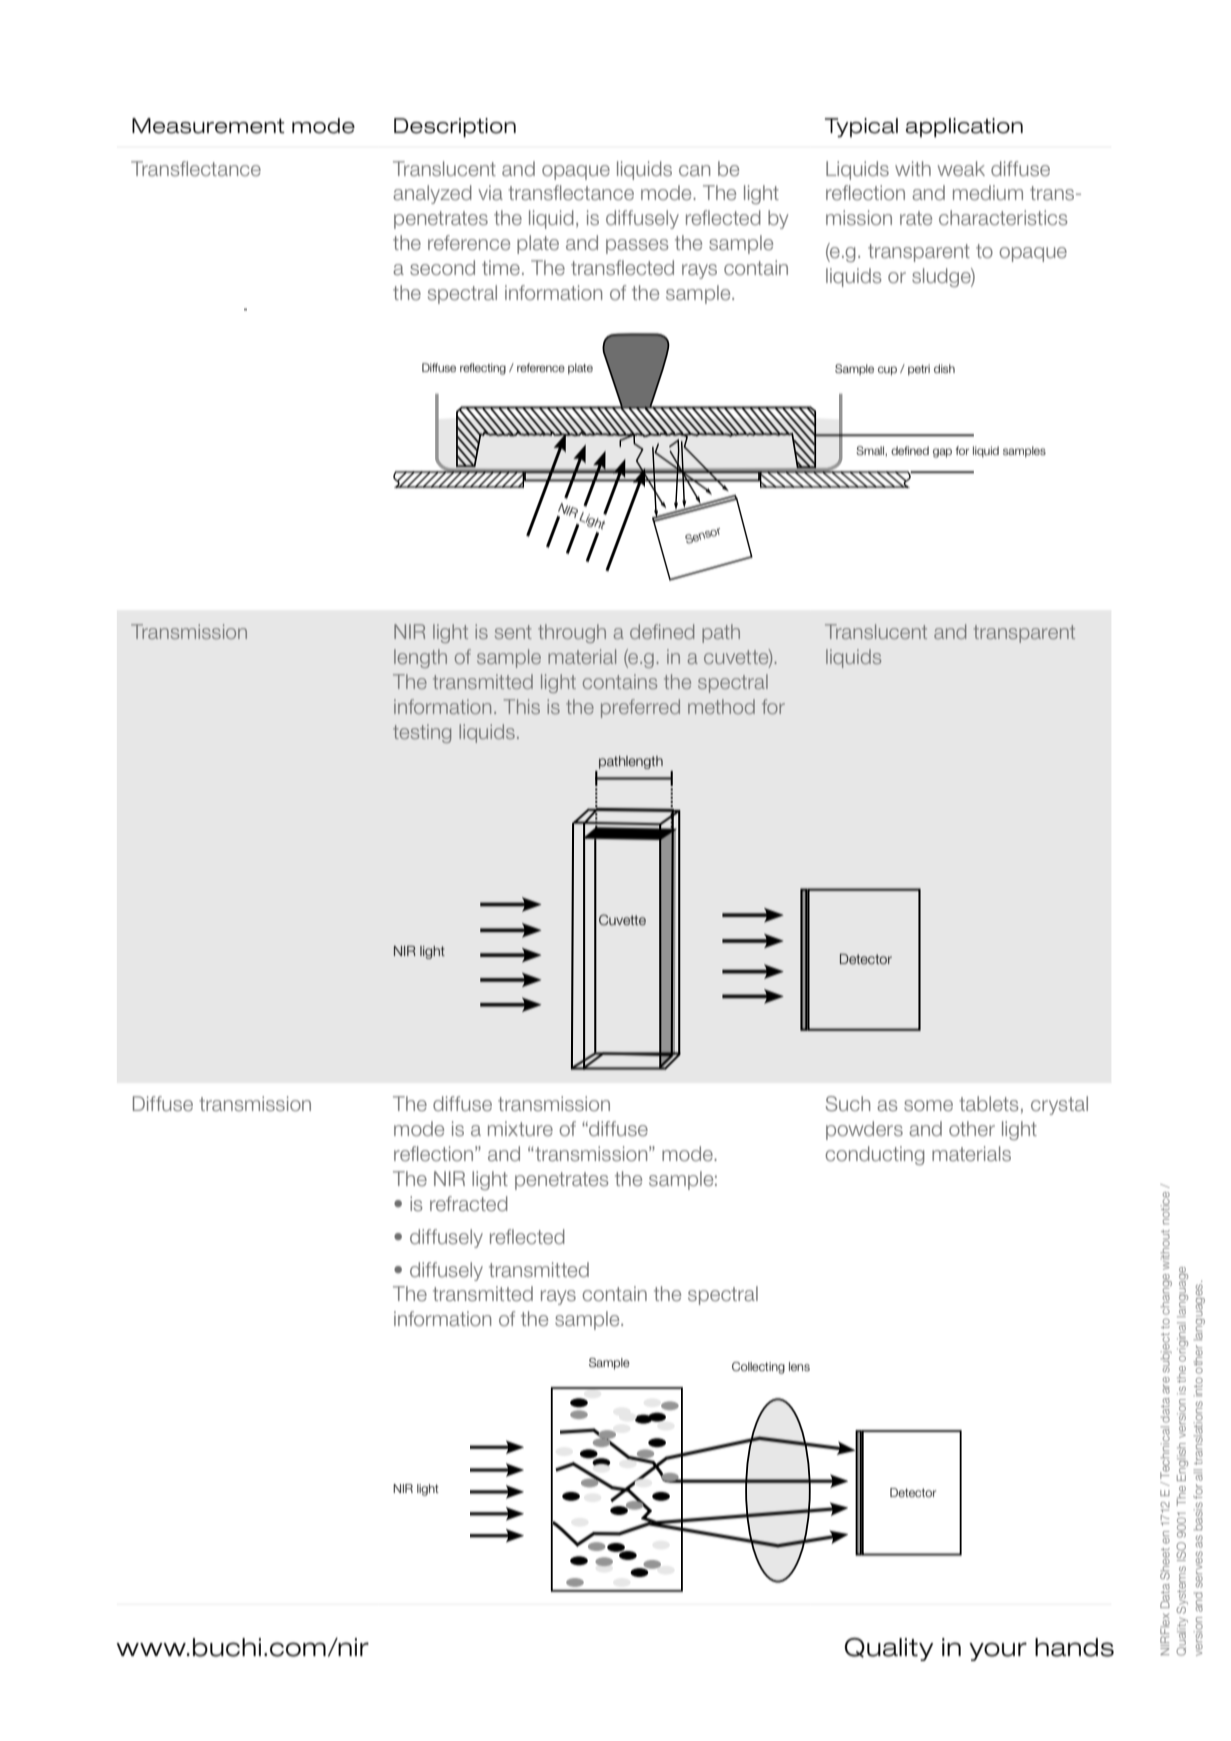 The height and width of the screenshot is (1741, 1231). Describe the element at coordinates (998, 1651) in the screenshot. I see `your` at that location.
